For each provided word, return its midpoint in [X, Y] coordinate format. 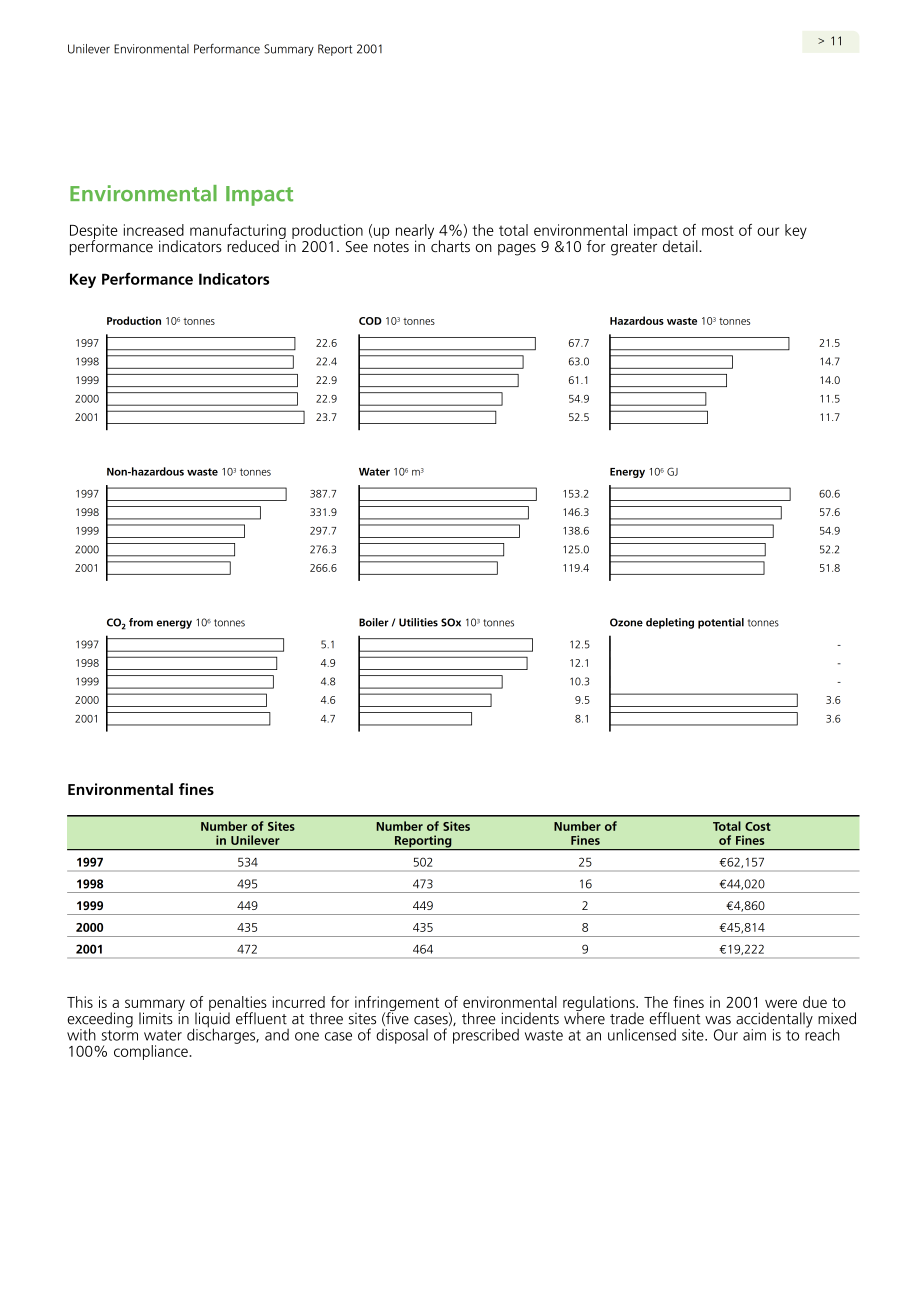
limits [156, 1018]
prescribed [486, 1036]
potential [721, 623]
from [141, 622]
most [718, 230]
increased [154, 230]
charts [449, 245]
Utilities [418, 622]
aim [754, 1035]
